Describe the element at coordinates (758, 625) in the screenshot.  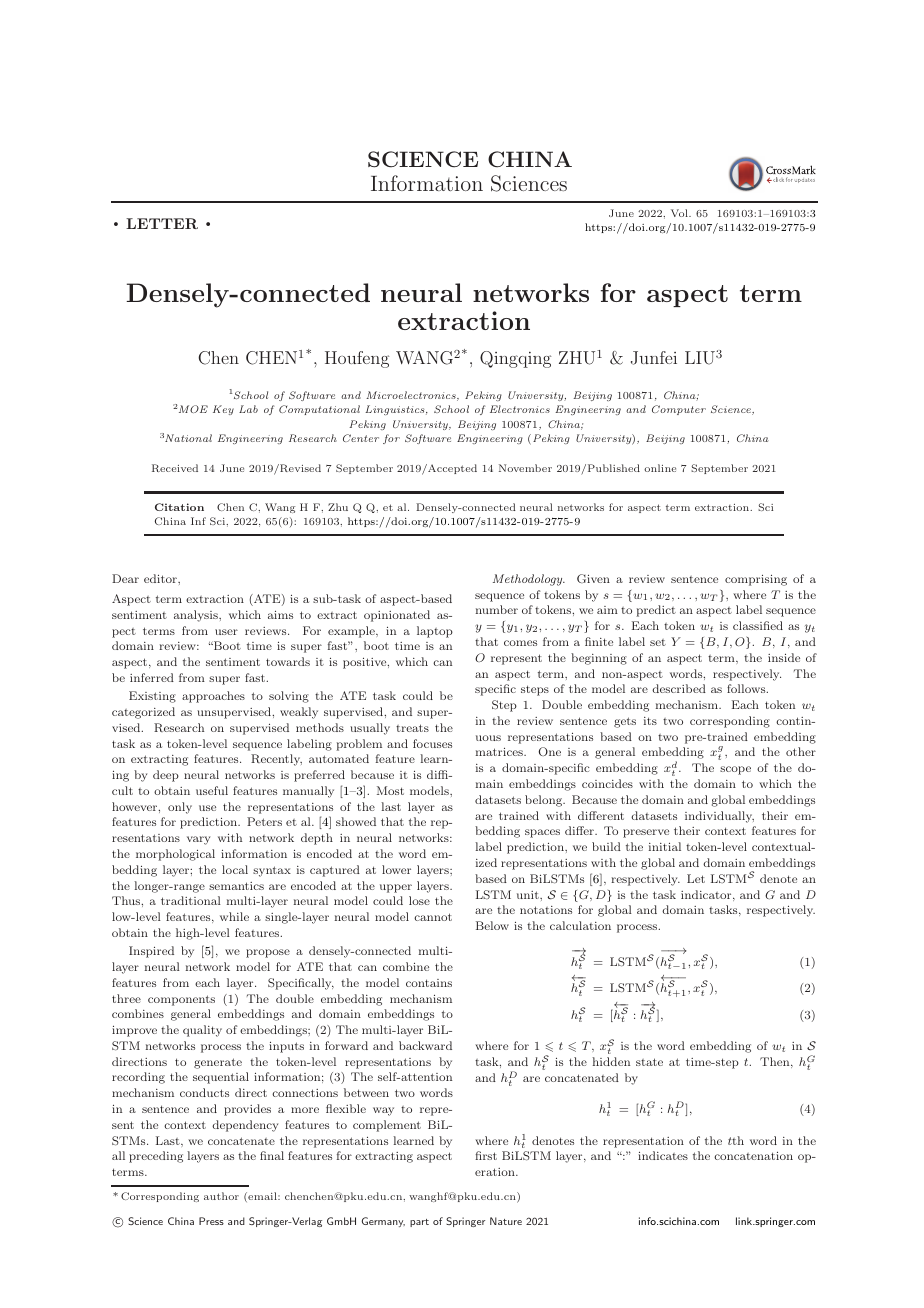
I see `classified` at that location.
